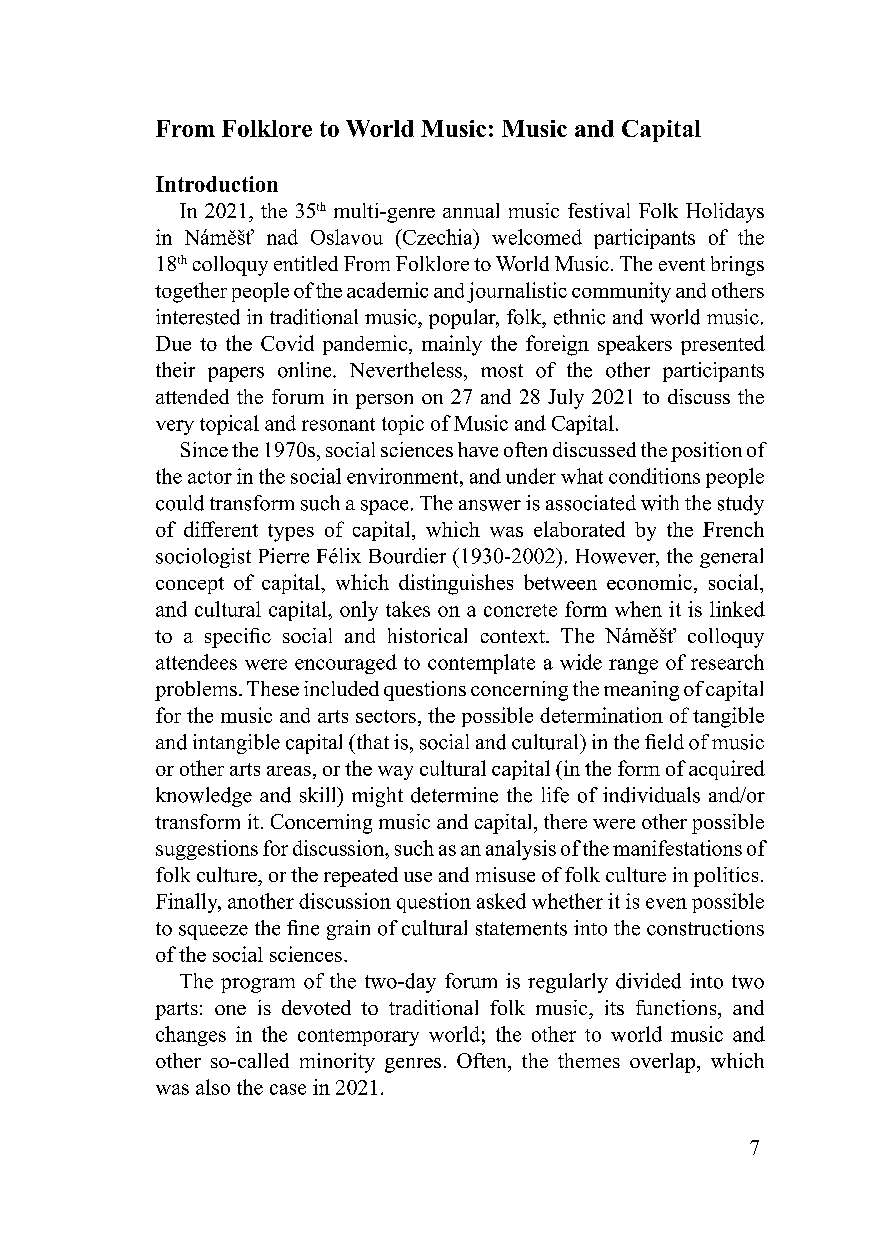 The image size is (884, 1255). I want to click on individuals, so click(651, 795).
